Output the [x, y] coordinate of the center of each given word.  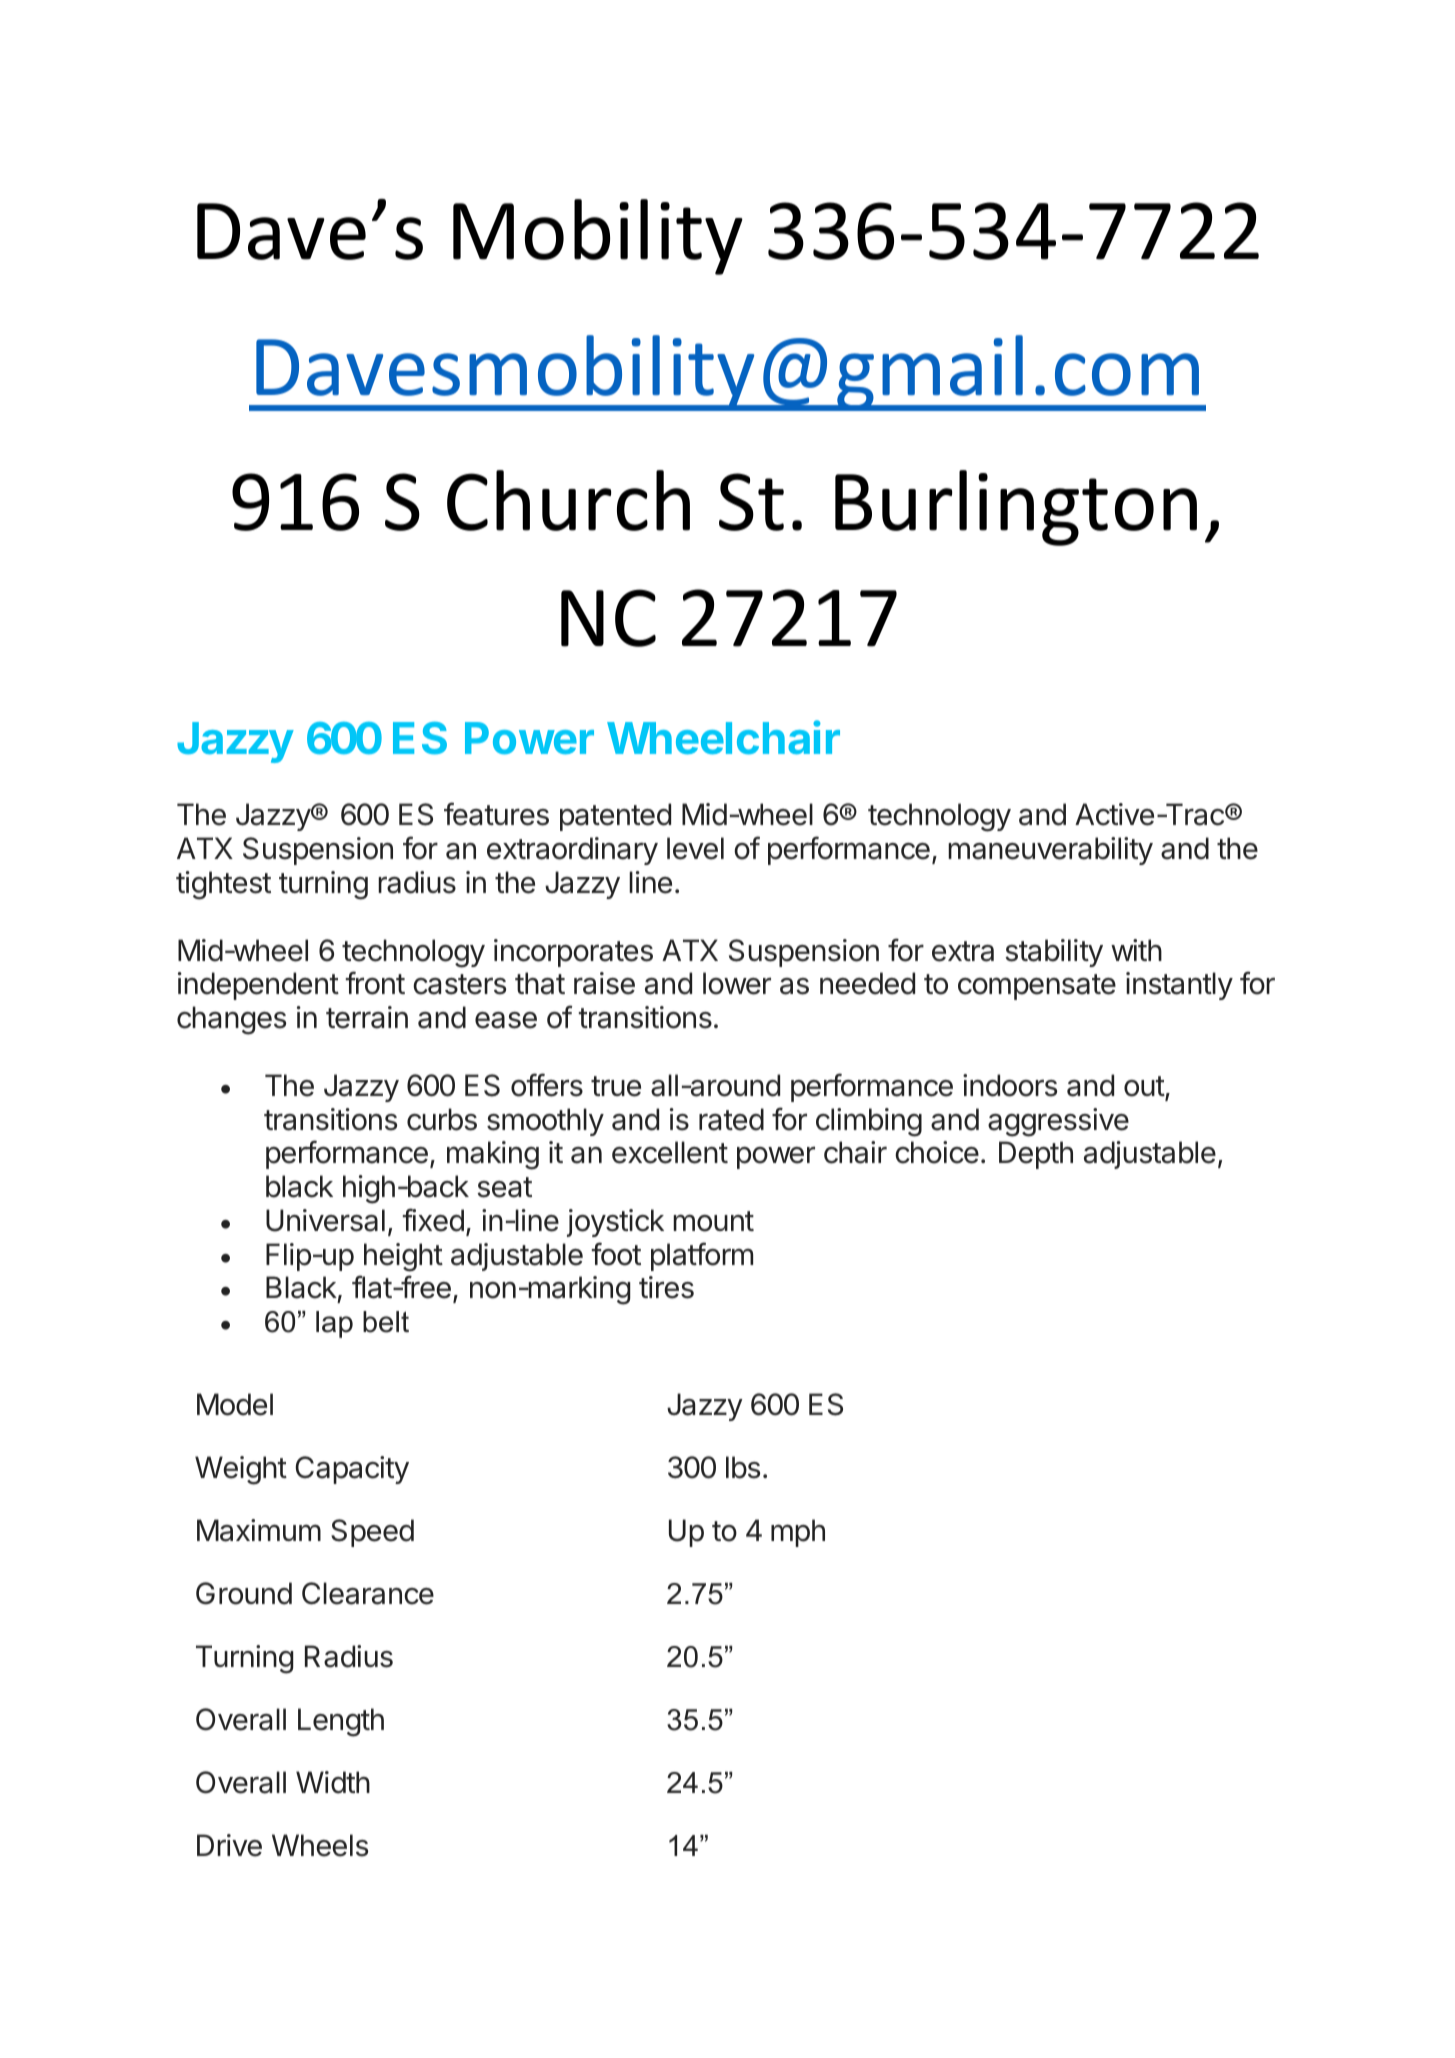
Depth [1036, 1155]
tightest [223, 885]
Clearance [368, 1593]
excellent [670, 1152]
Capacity [352, 1470]
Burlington [1016, 508]
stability [1054, 953]
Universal [325, 1220]
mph [798, 1533]
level [695, 848]
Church [568, 500]
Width [333, 1782]
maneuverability [1050, 851]
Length [341, 1722]
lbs [743, 1467]
